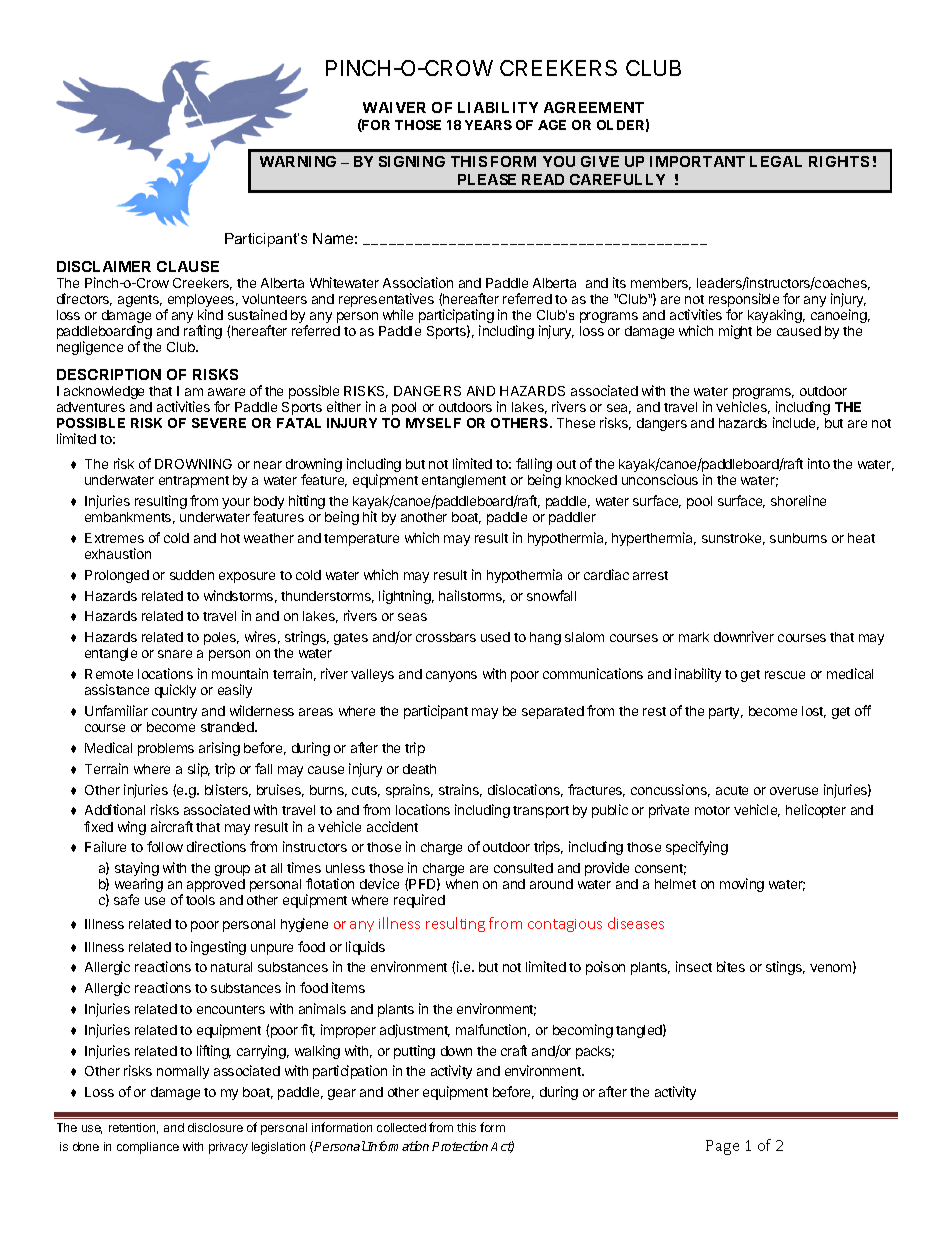 The height and width of the screenshot is (1233, 952). I want to click on LEGAL, so click(776, 161).
